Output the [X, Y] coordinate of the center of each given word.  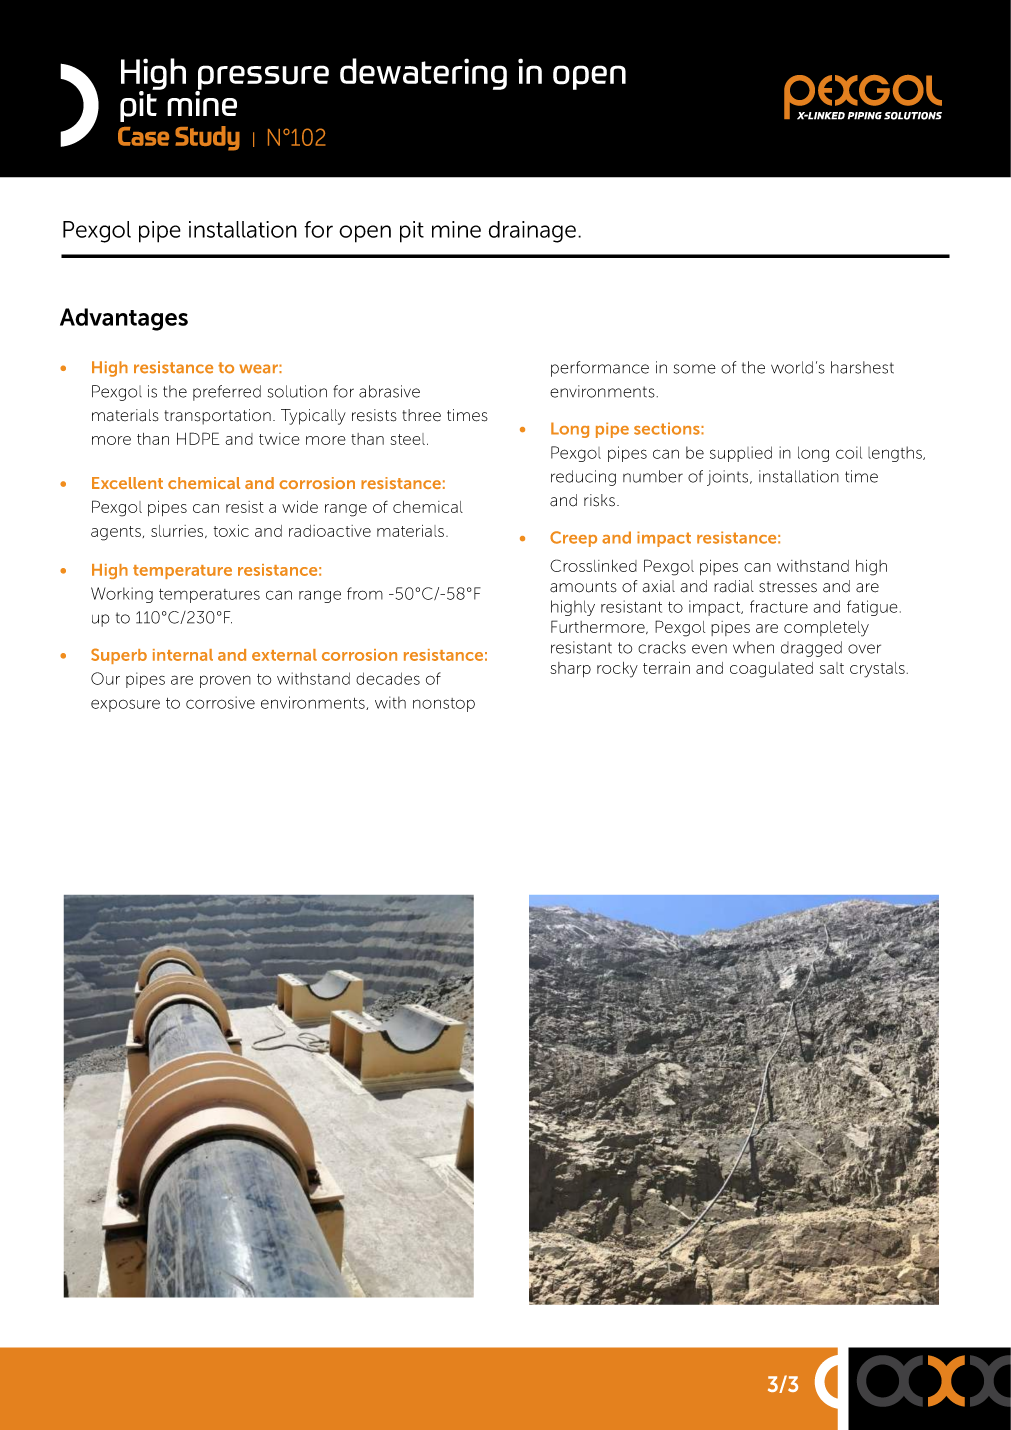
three [421, 415]
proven [225, 681]
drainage [532, 232]
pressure [262, 78]
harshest [862, 367]
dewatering [423, 74]
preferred [227, 393]
